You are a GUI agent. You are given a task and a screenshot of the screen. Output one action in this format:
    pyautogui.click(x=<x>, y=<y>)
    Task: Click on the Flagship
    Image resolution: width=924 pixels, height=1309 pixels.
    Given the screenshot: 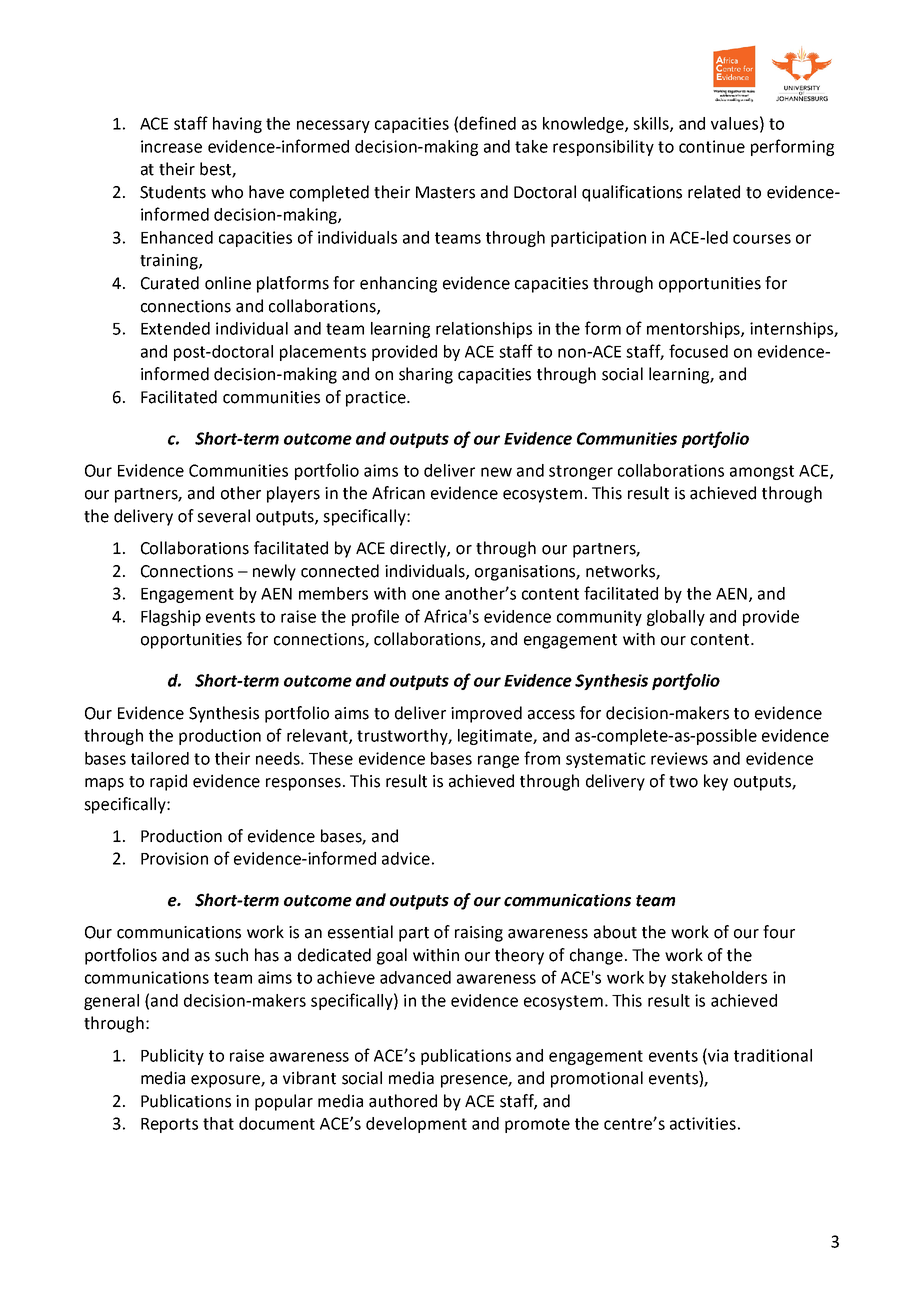 What is the action you would take?
    pyautogui.click(x=171, y=618)
